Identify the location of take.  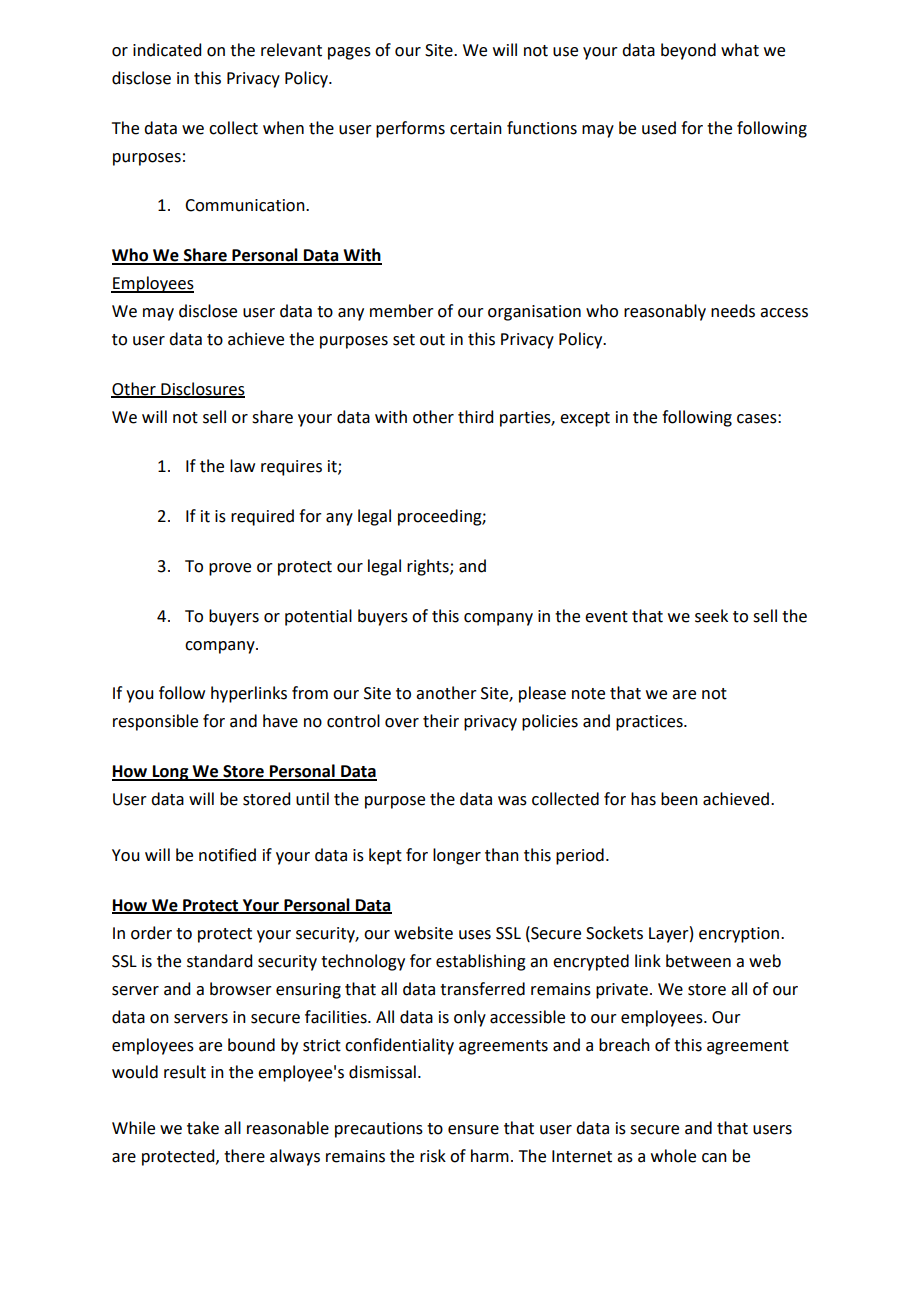
(203, 1128).
